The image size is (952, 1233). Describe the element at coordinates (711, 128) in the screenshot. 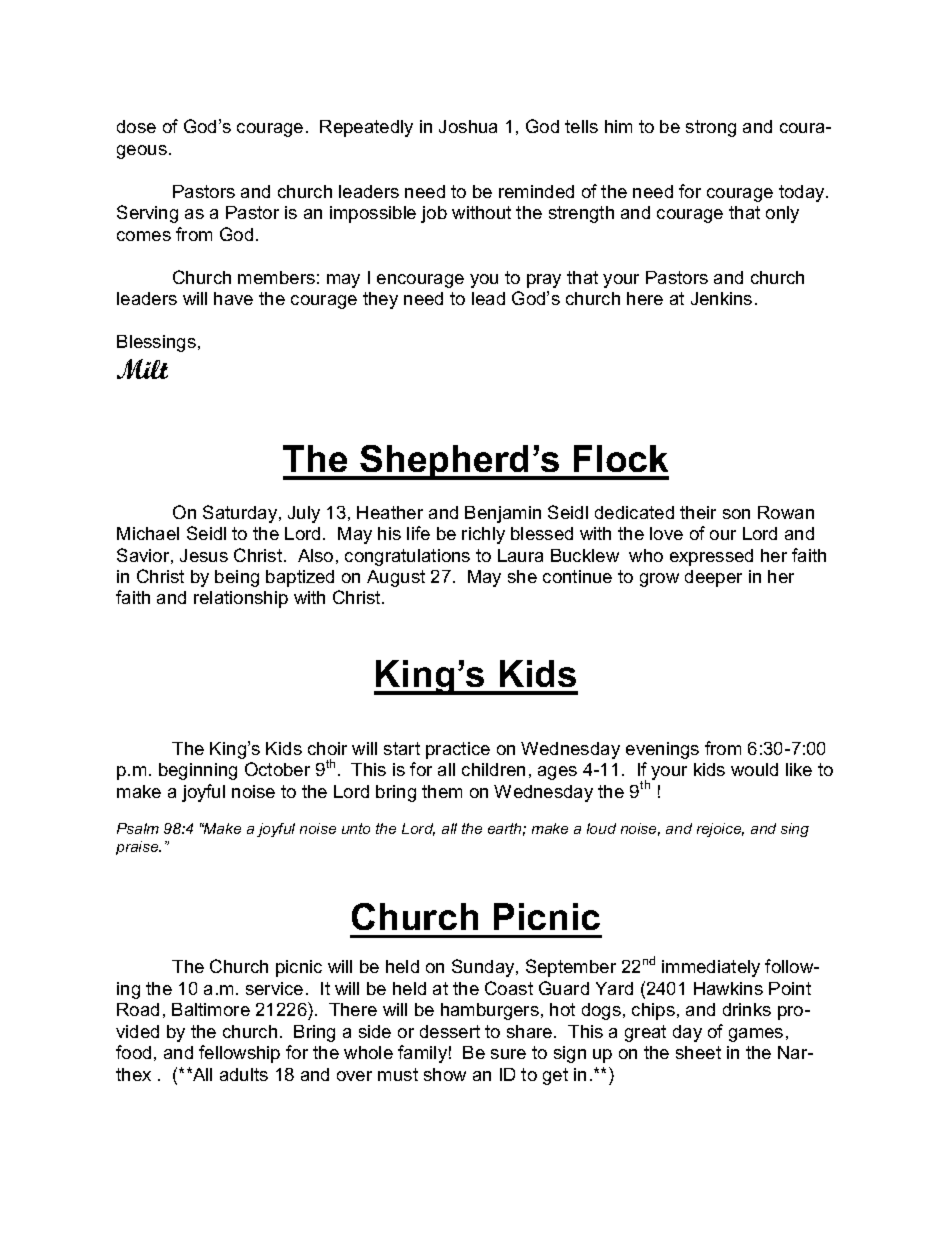

I see `strong` at that location.
